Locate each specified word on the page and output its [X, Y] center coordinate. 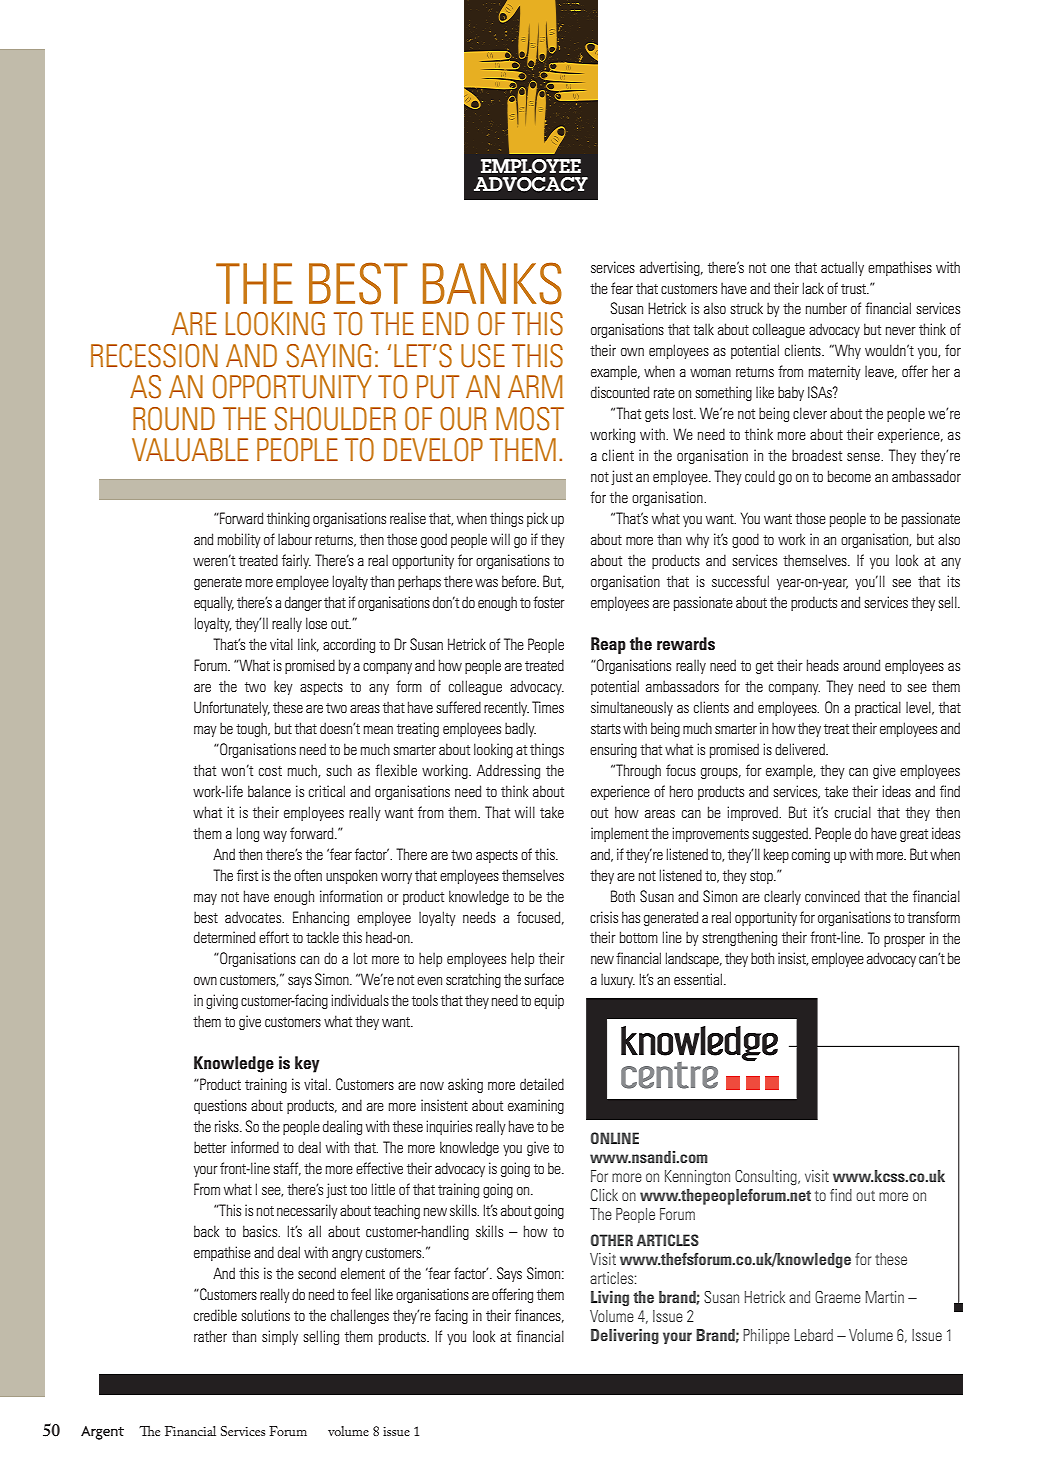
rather [210, 1336]
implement [620, 834]
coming [811, 855]
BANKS [492, 283]
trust [855, 289]
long [248, 834]
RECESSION [154, 356]
